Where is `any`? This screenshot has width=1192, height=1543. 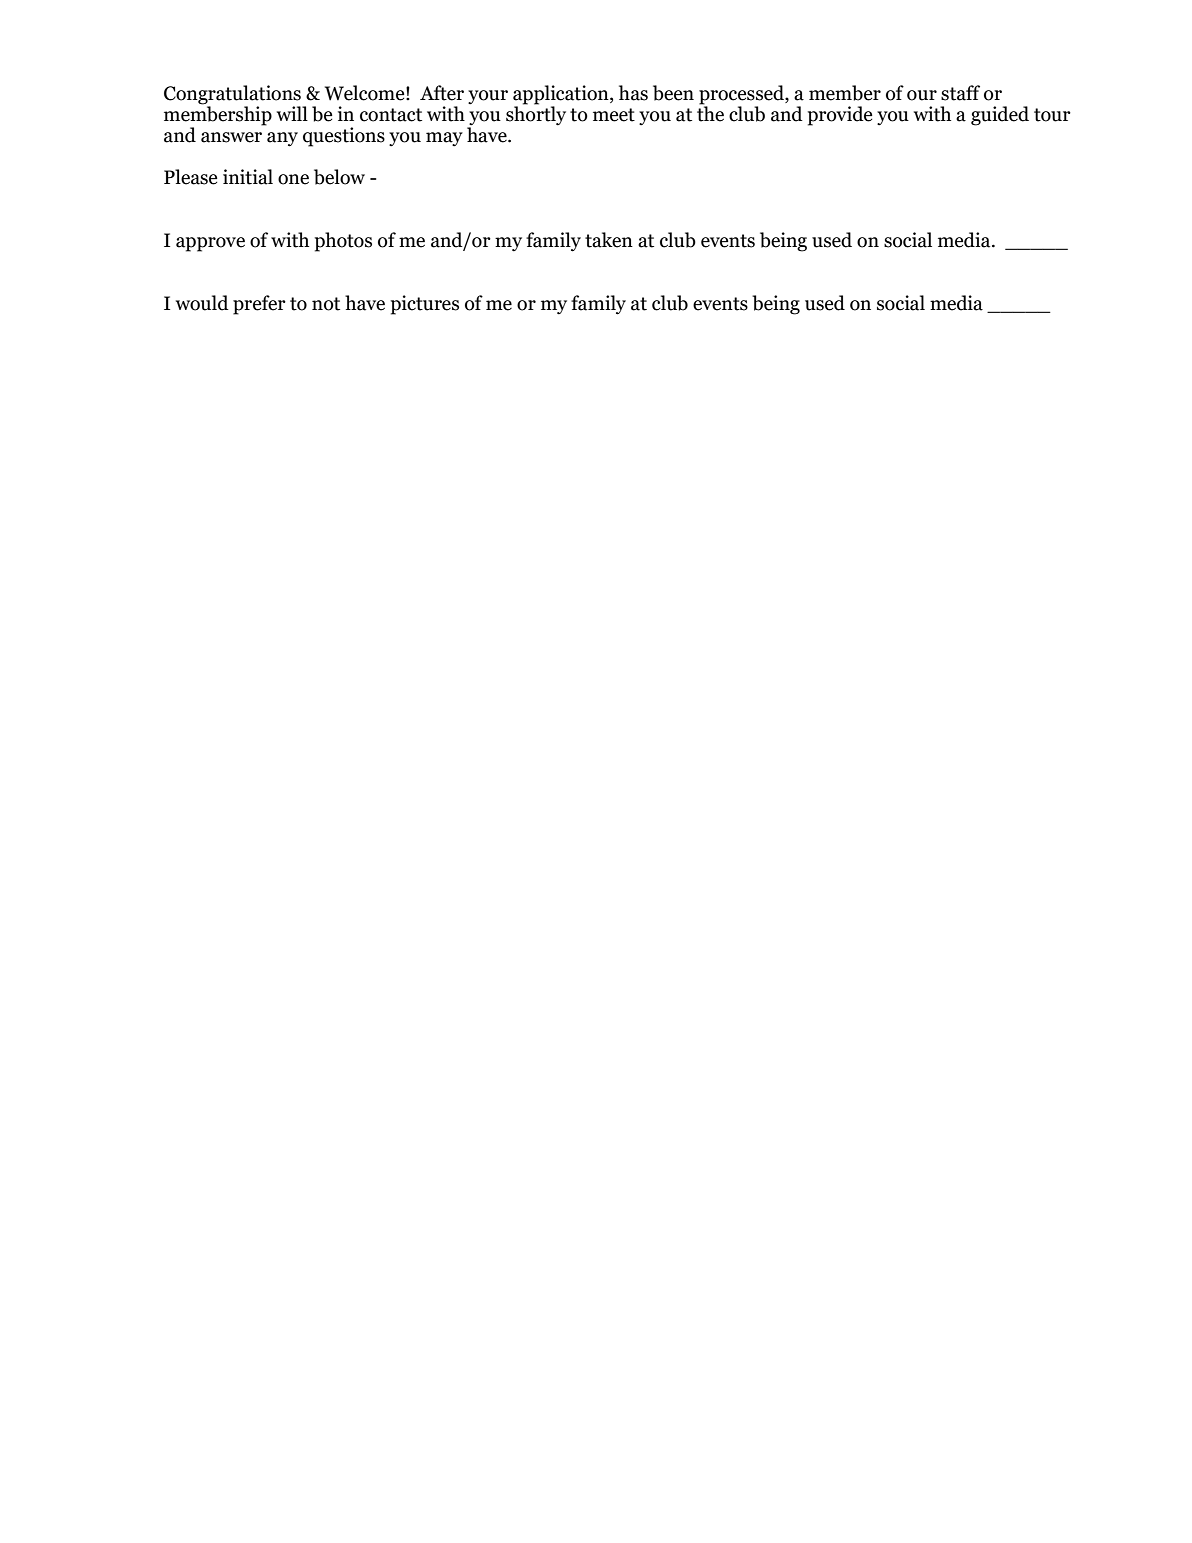 any is located at coordinates (282, 139).
